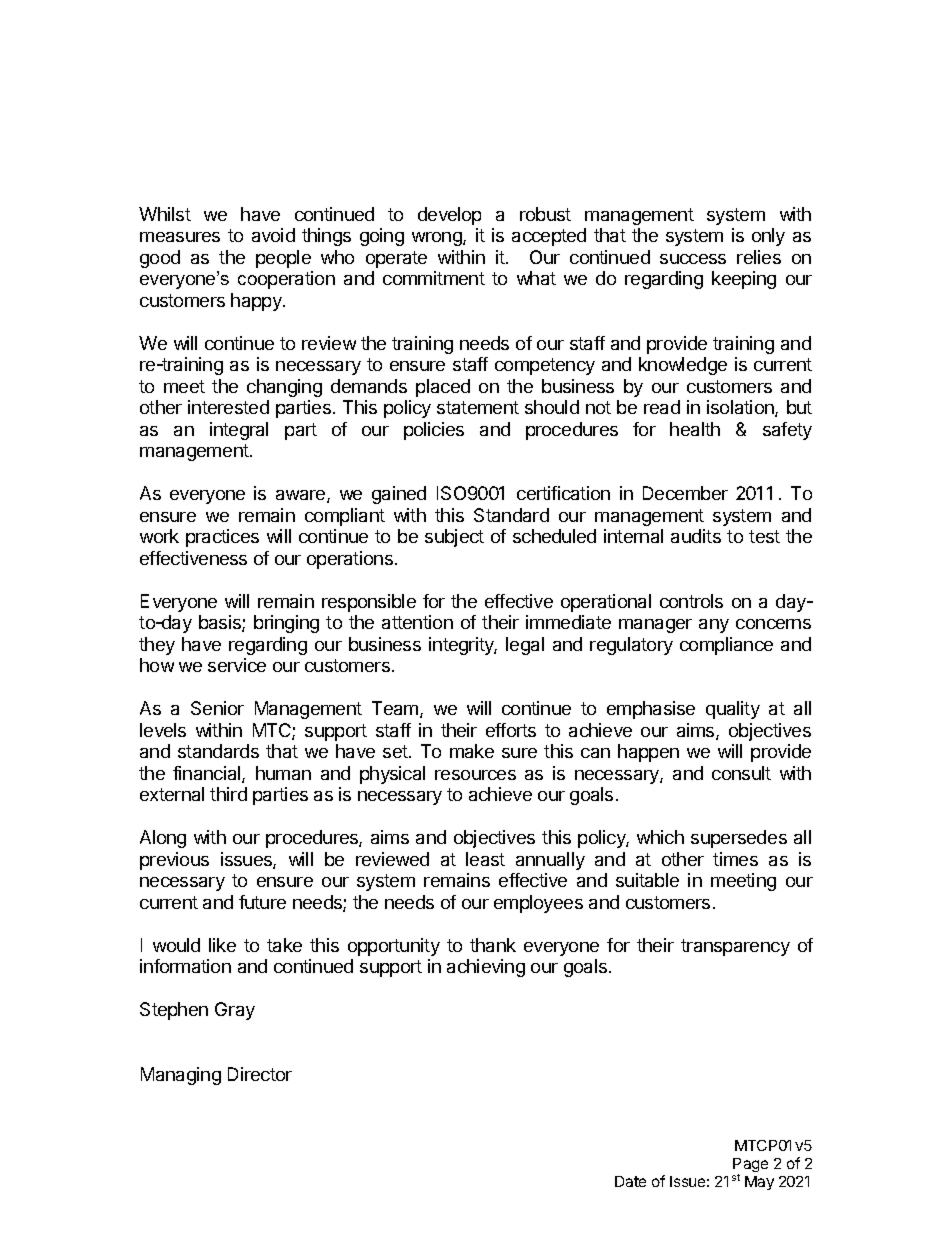 This document has height=1233, width=952. I want to click on efforts, so click(511, 730).
